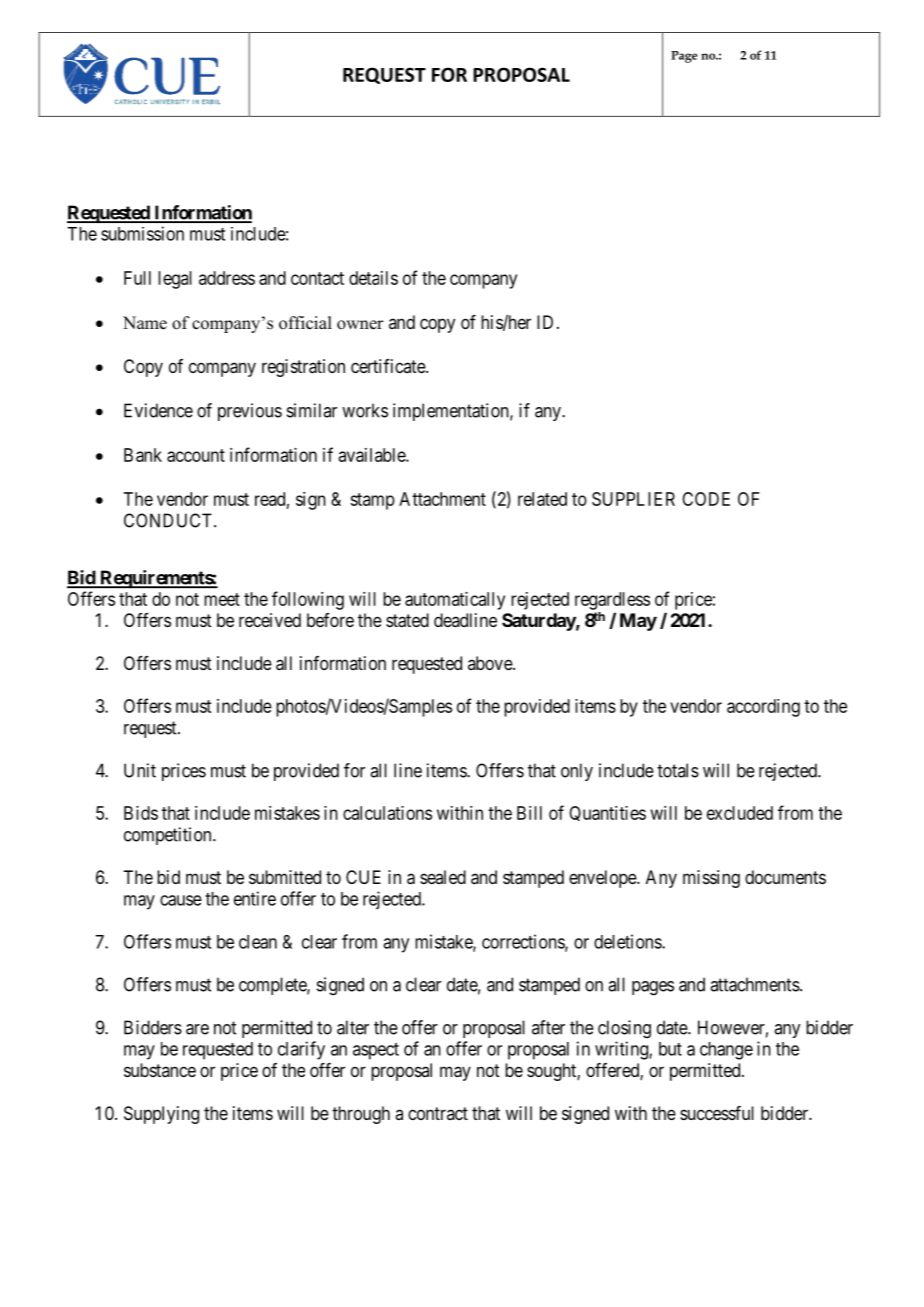 The width and height of the page is (924, 1307). I want to click on substance, so click(160, 1070).
